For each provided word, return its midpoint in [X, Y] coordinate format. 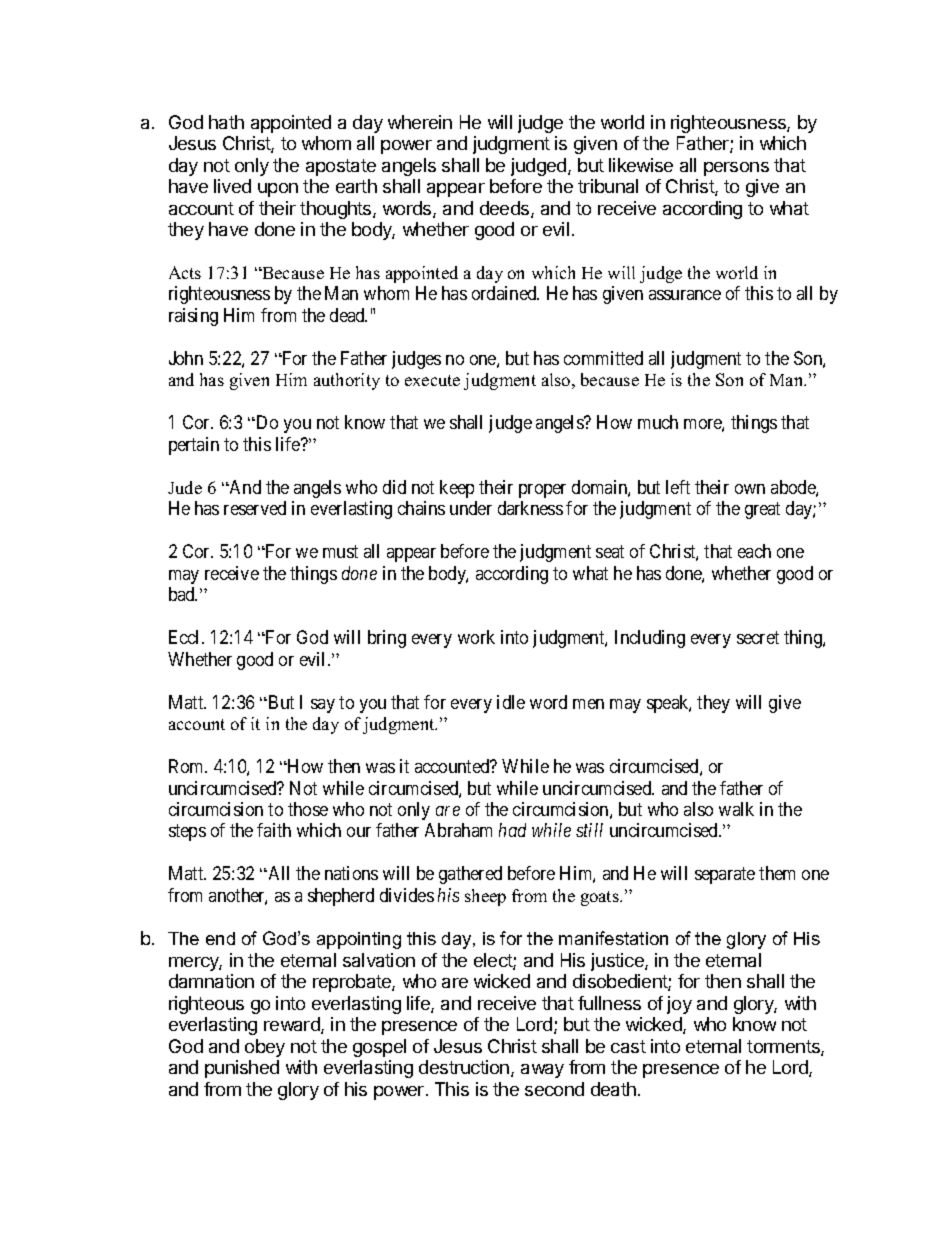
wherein [420, 122]
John [186, 358]
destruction [464, 1067]
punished [242, 1069]
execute [432, 380]
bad [183, 594]
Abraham [458, 830]
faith [274, 830]
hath [226, 122]
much [658, 422]
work [476, 637]
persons [736, 169]
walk [736, 809]
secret [758, 637]
